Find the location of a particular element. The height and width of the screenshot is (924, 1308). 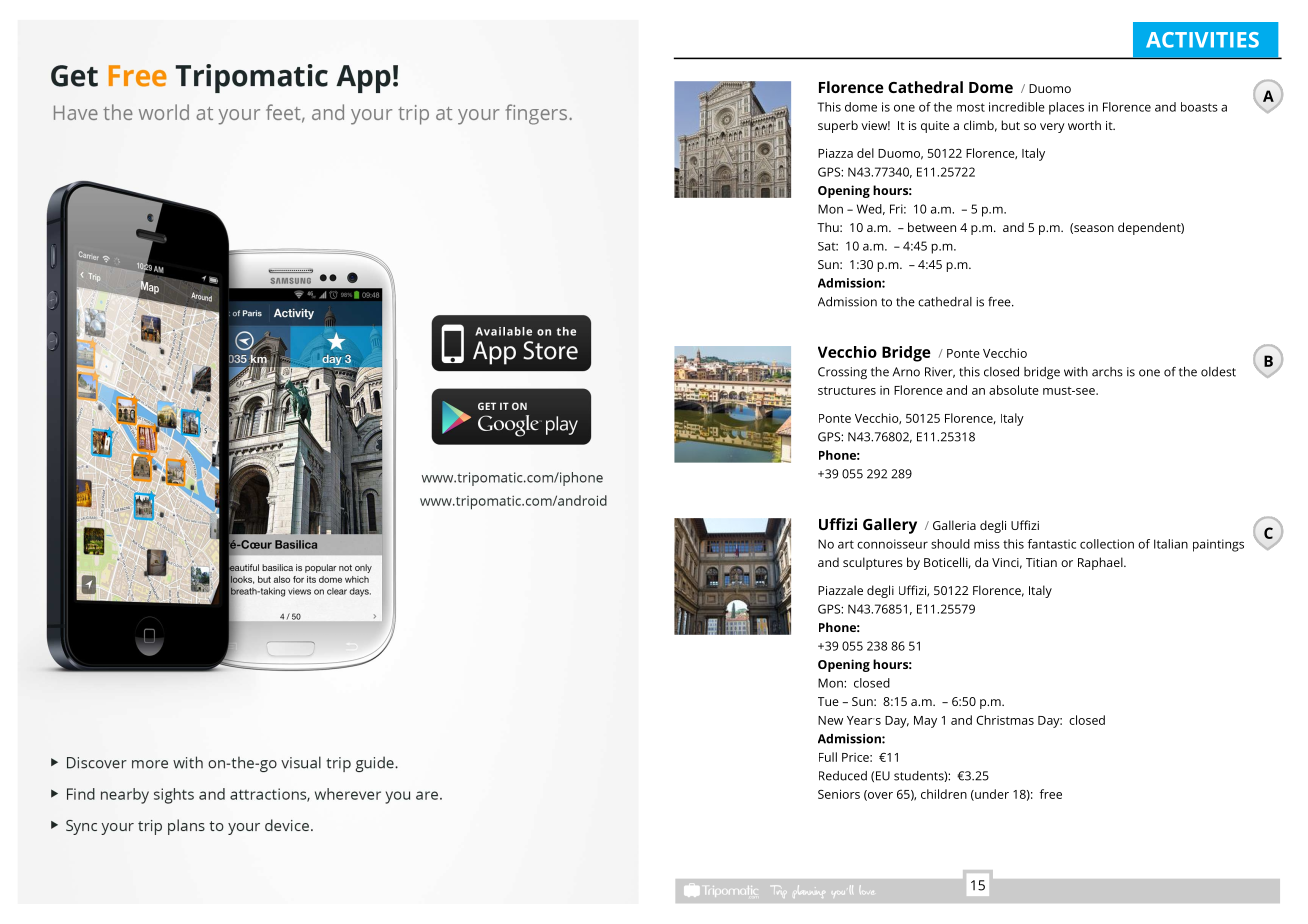

structures is located at coordinates (847, 390).
